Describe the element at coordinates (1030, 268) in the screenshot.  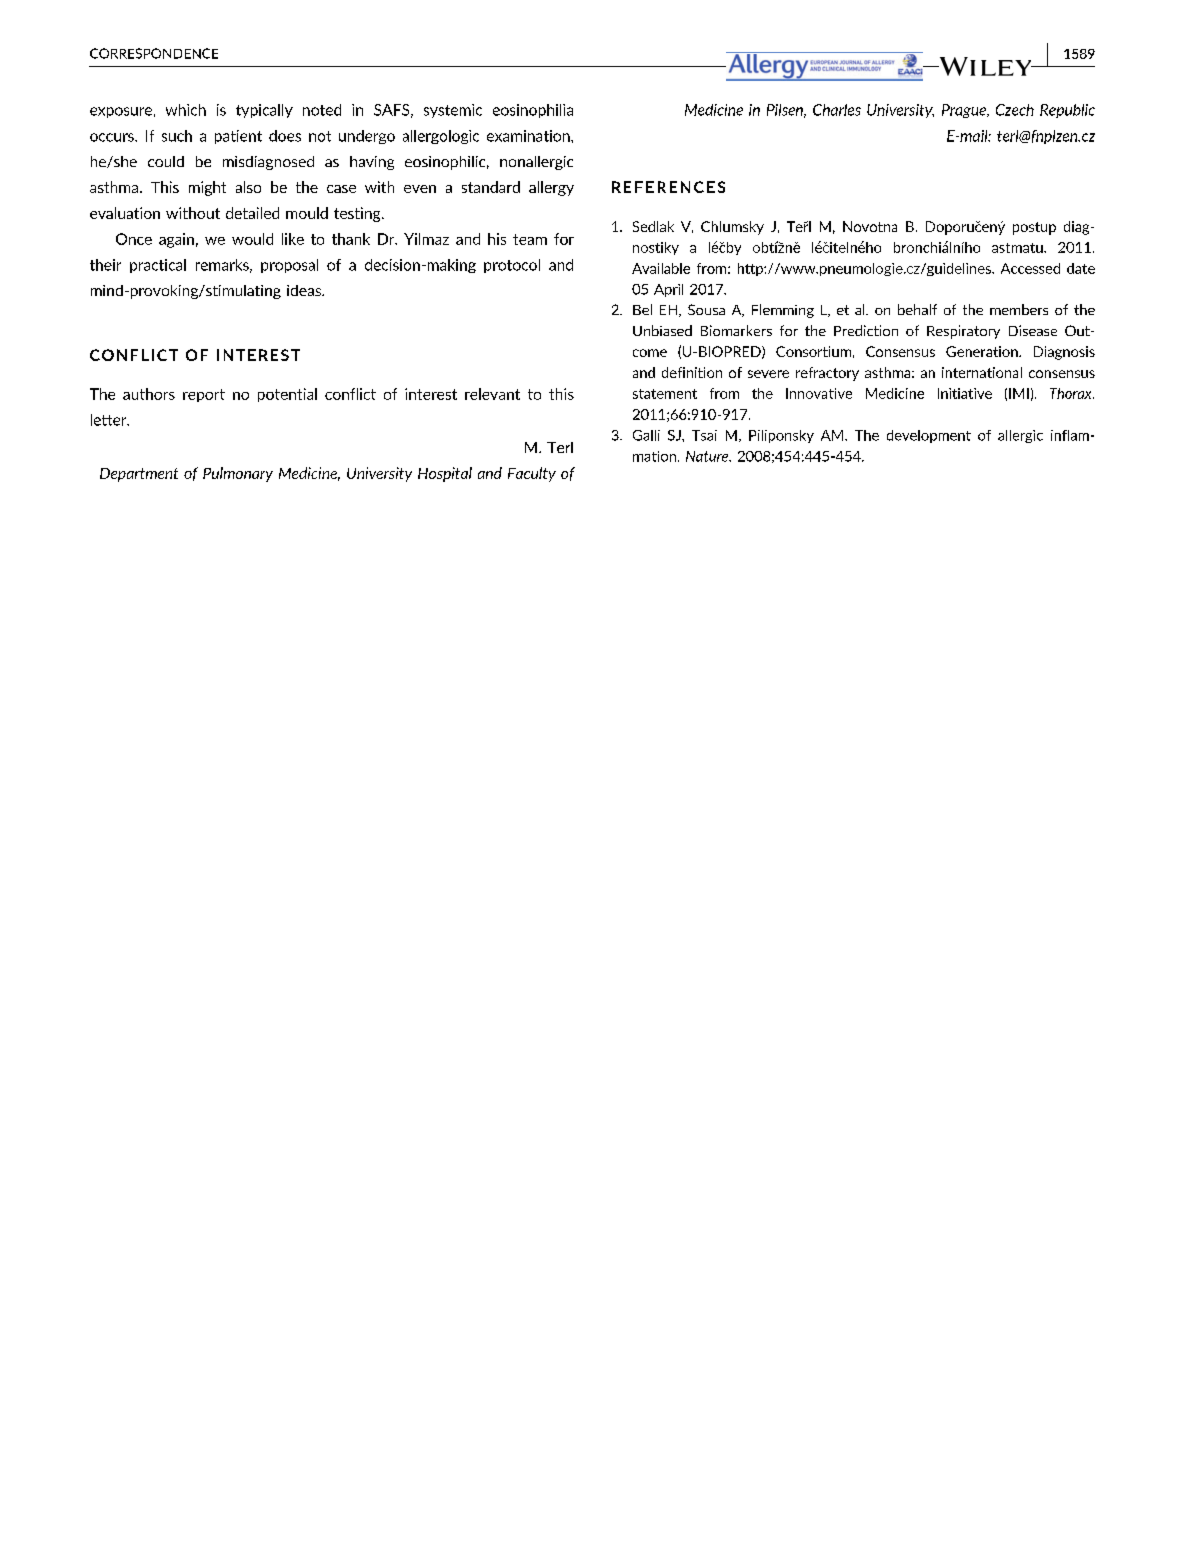
I see `Accessed` at that location.
